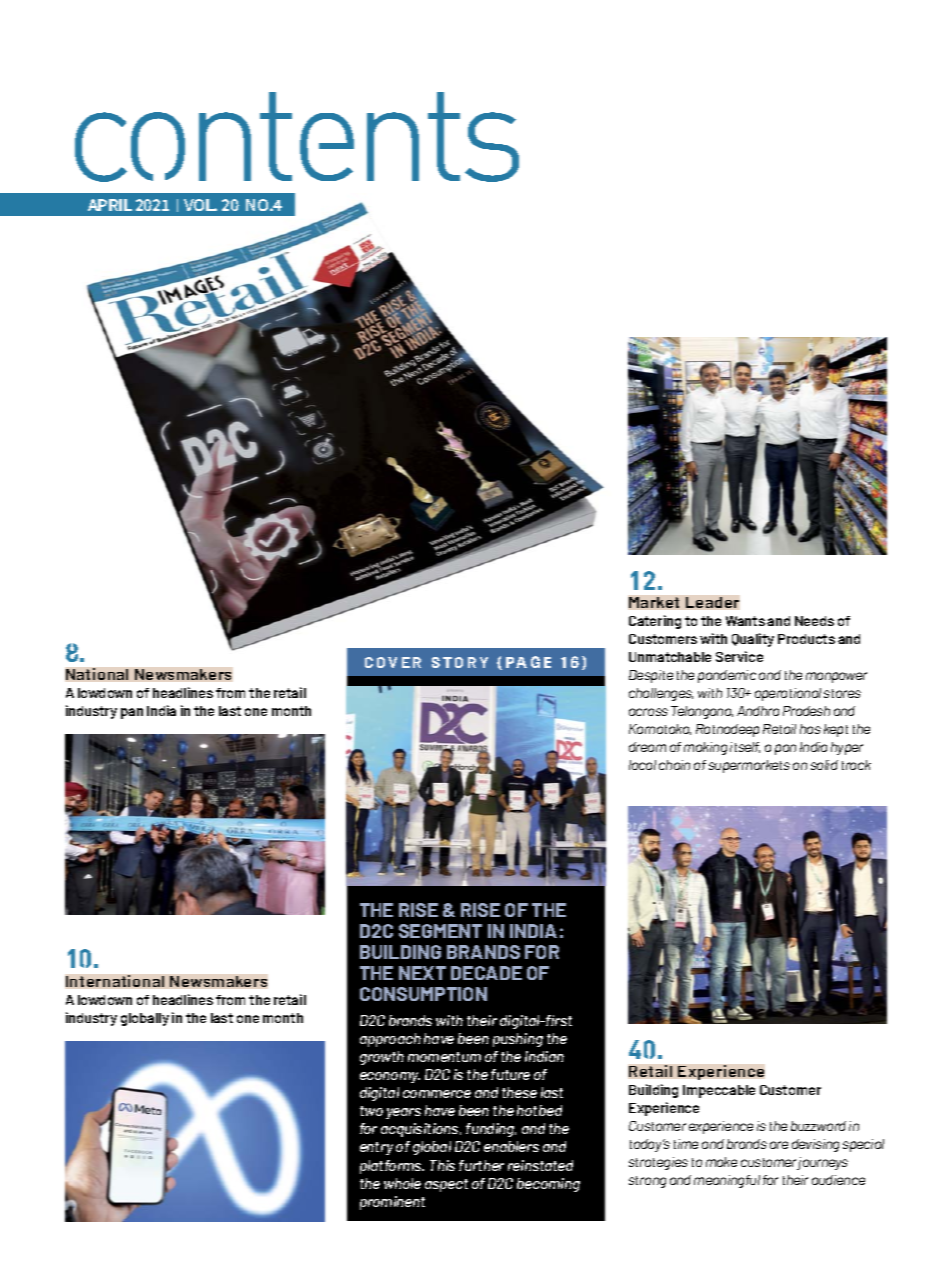  Describe the element at coordinates (110, 205) in the screenshot. I see `APRIL` at that location.
